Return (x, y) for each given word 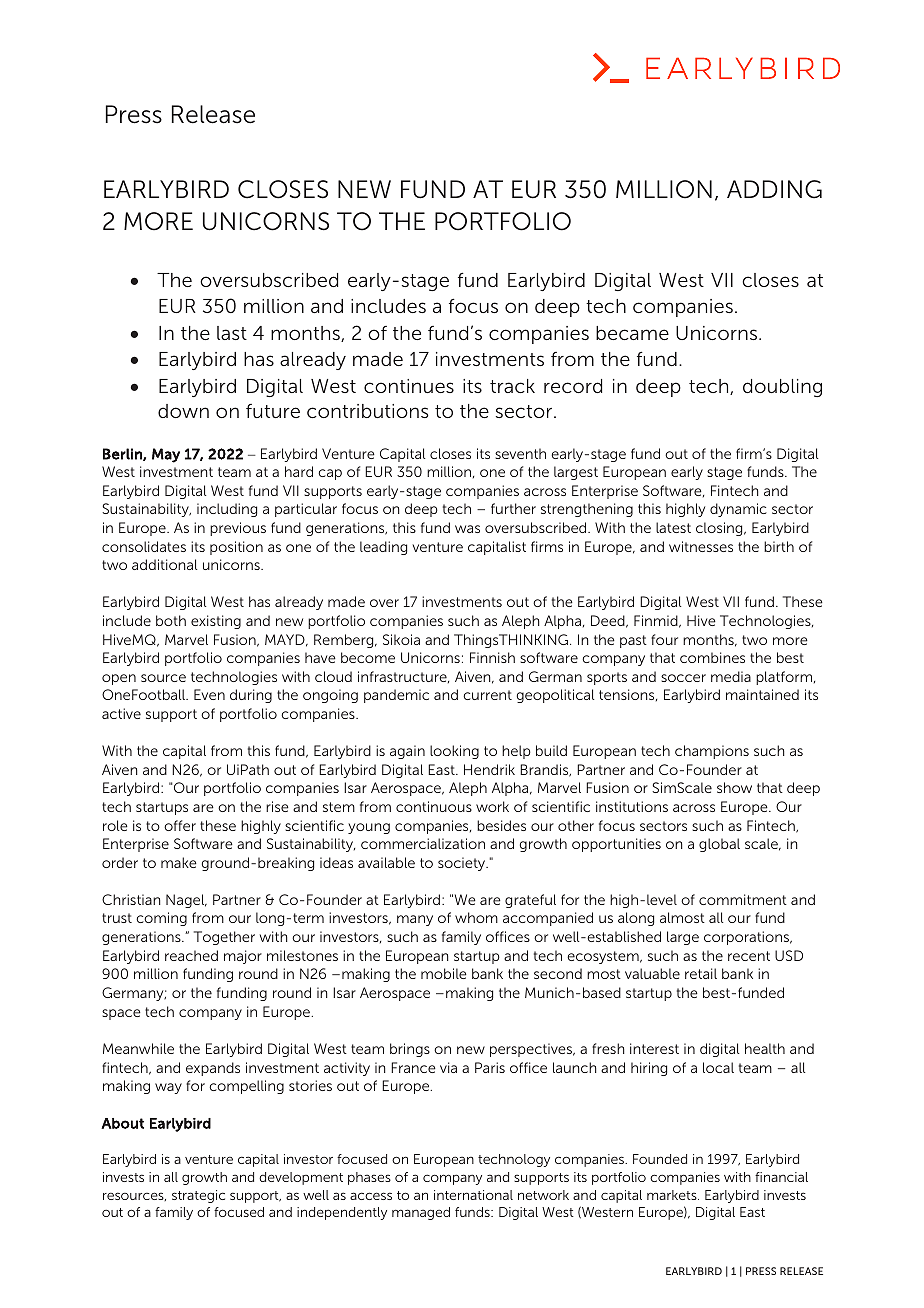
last (232, 333)
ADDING (774, 189)
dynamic (738, 510)
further (513, 508)
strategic (198, 1196)
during (251, 696)
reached (191, 955)
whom (476, 917)
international (473, 1195)
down (183, 411)
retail (701, 973)
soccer (683, 678)
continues (409, 386)
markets (673, 1195)
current (487, 695)
